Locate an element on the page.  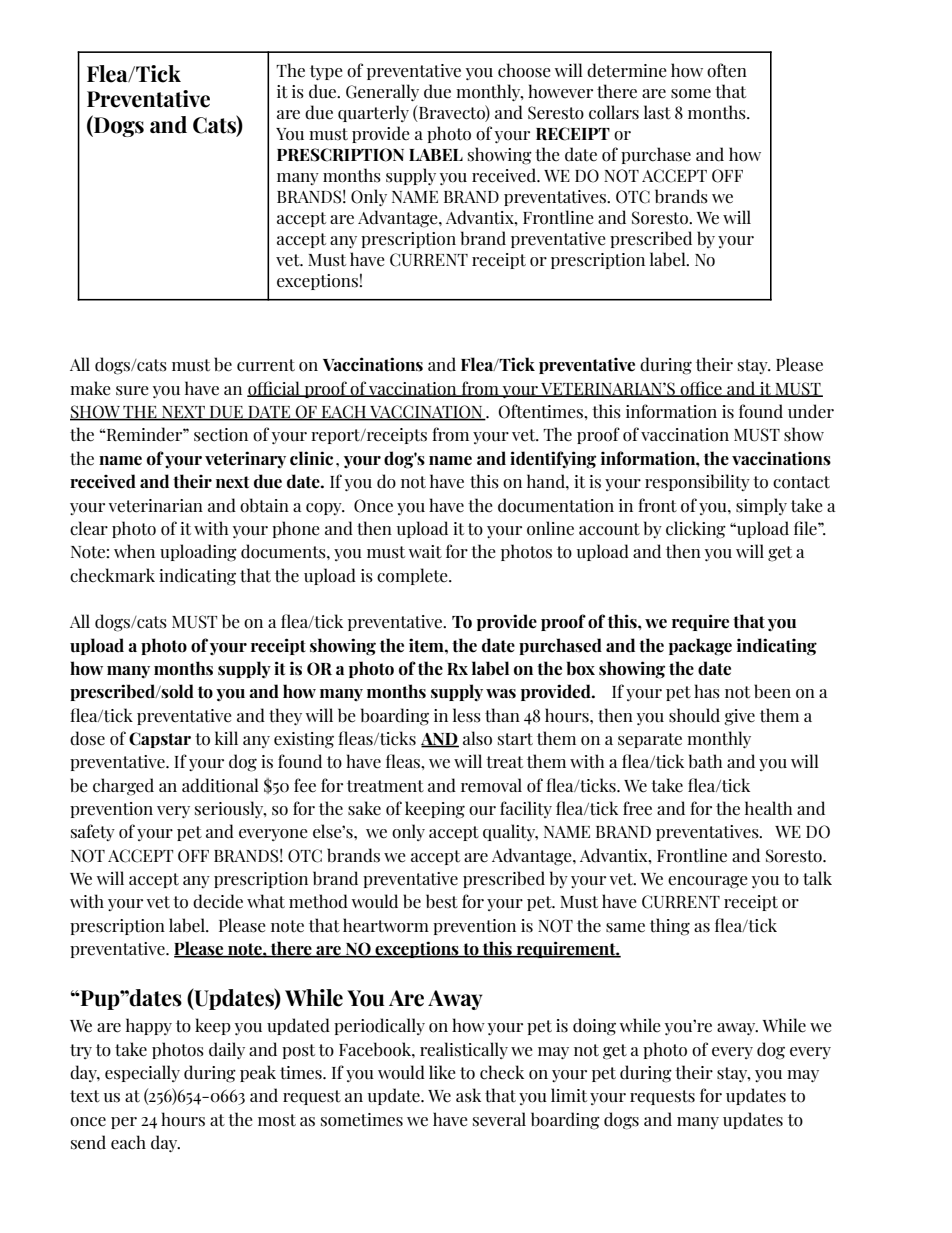
ask is located at coordinates (468, 1095).
